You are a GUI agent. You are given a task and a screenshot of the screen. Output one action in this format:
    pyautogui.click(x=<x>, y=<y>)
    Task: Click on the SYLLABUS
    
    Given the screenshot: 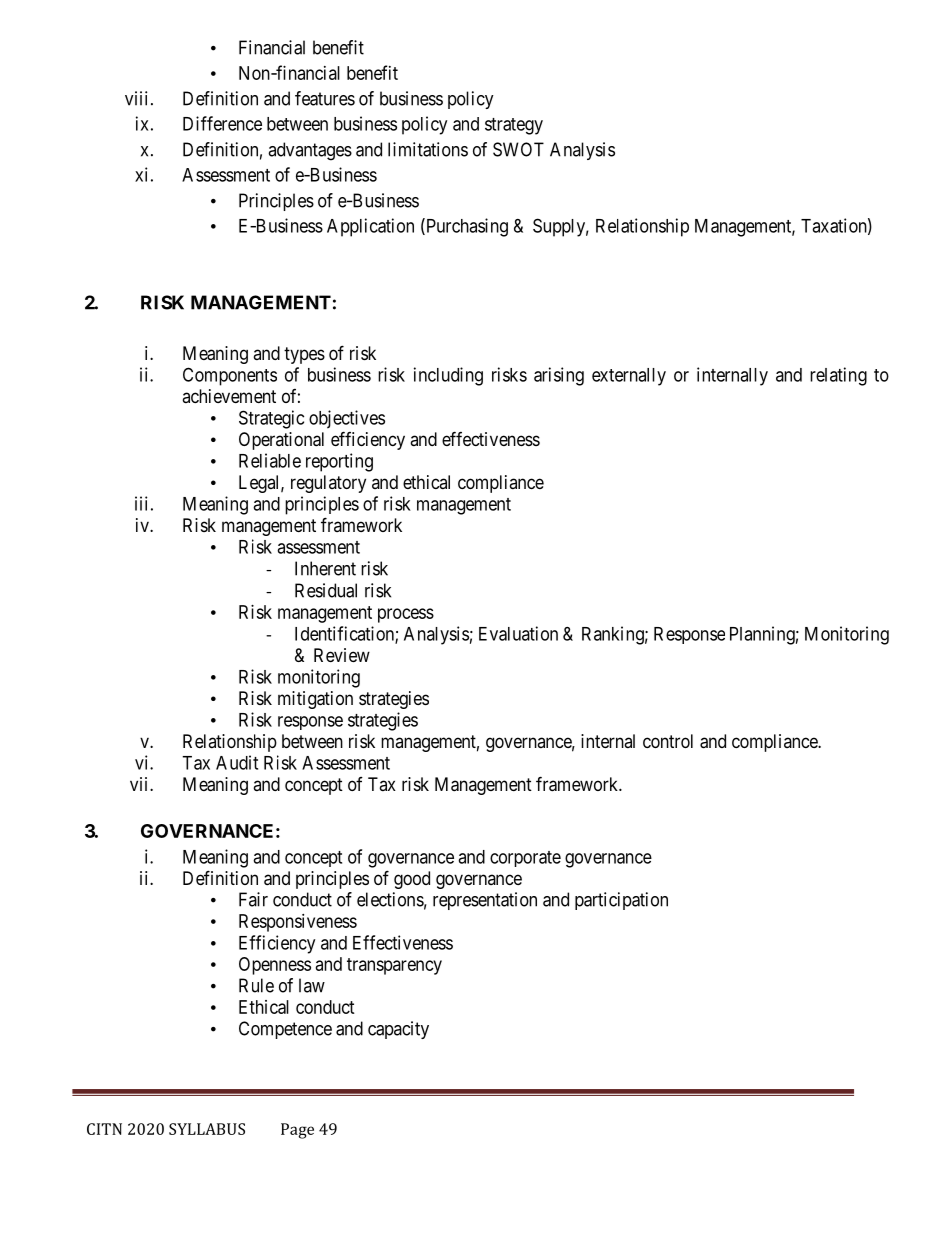 What is the action you would take?
    pyautogui.click(x=207, y=1129)
